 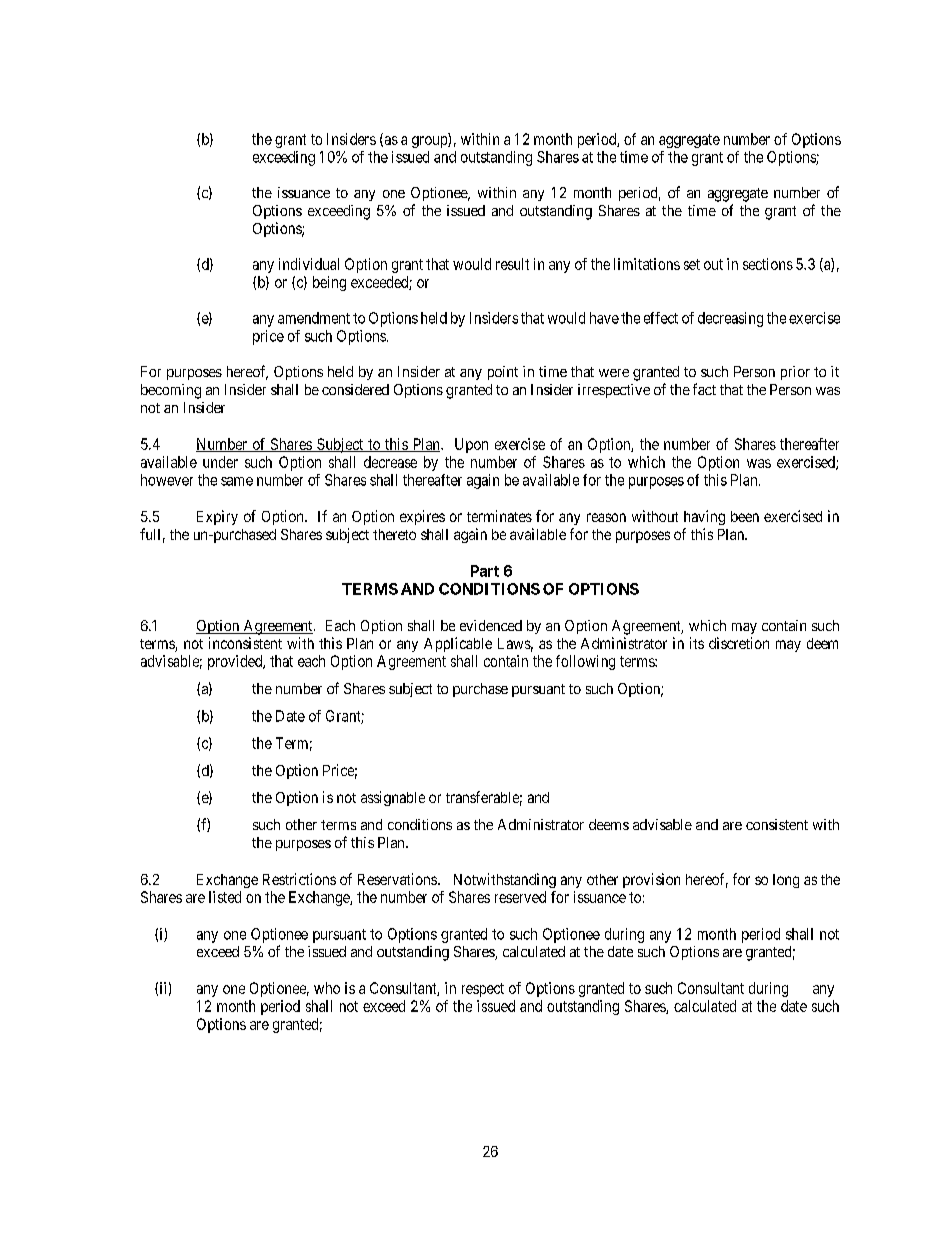 What do you see at coordinates (520, 897) in the screenshot?
I see `reserved` at bounding box center [520, 897].
